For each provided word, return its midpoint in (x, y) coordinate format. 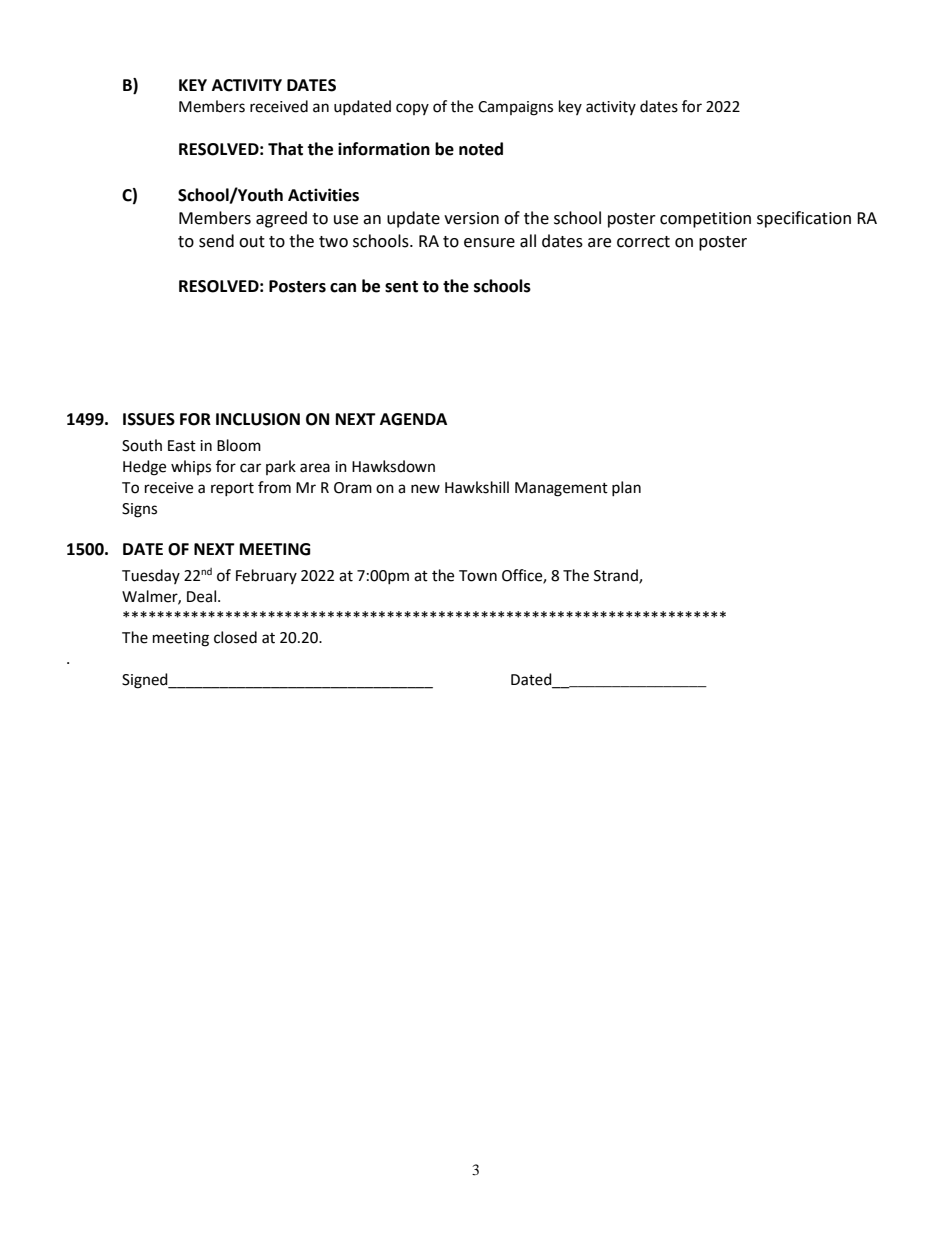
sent (401, 287)
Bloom (239, 445)
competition (705, 220)
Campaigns (515, 108)
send (216, 241)
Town (478, 576)
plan (626, 488)
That (285, 149)
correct (643, 242)
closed (235, 637)
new (425, 489)
